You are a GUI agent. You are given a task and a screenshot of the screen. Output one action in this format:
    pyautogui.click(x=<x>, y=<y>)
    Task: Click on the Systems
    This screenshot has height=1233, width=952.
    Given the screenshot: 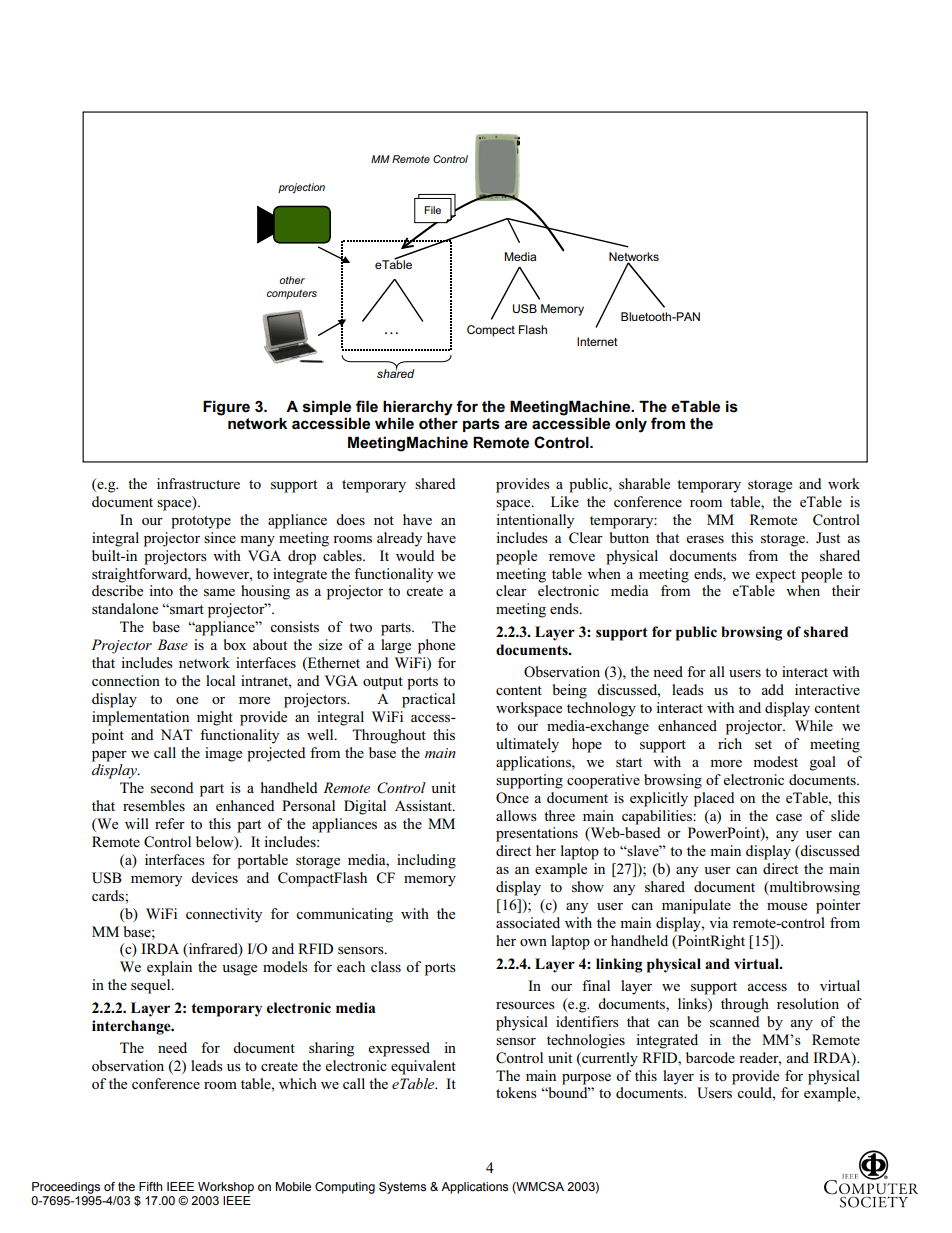 What is the action you would take?
    pyautogui.click(x=402, y=1188)
